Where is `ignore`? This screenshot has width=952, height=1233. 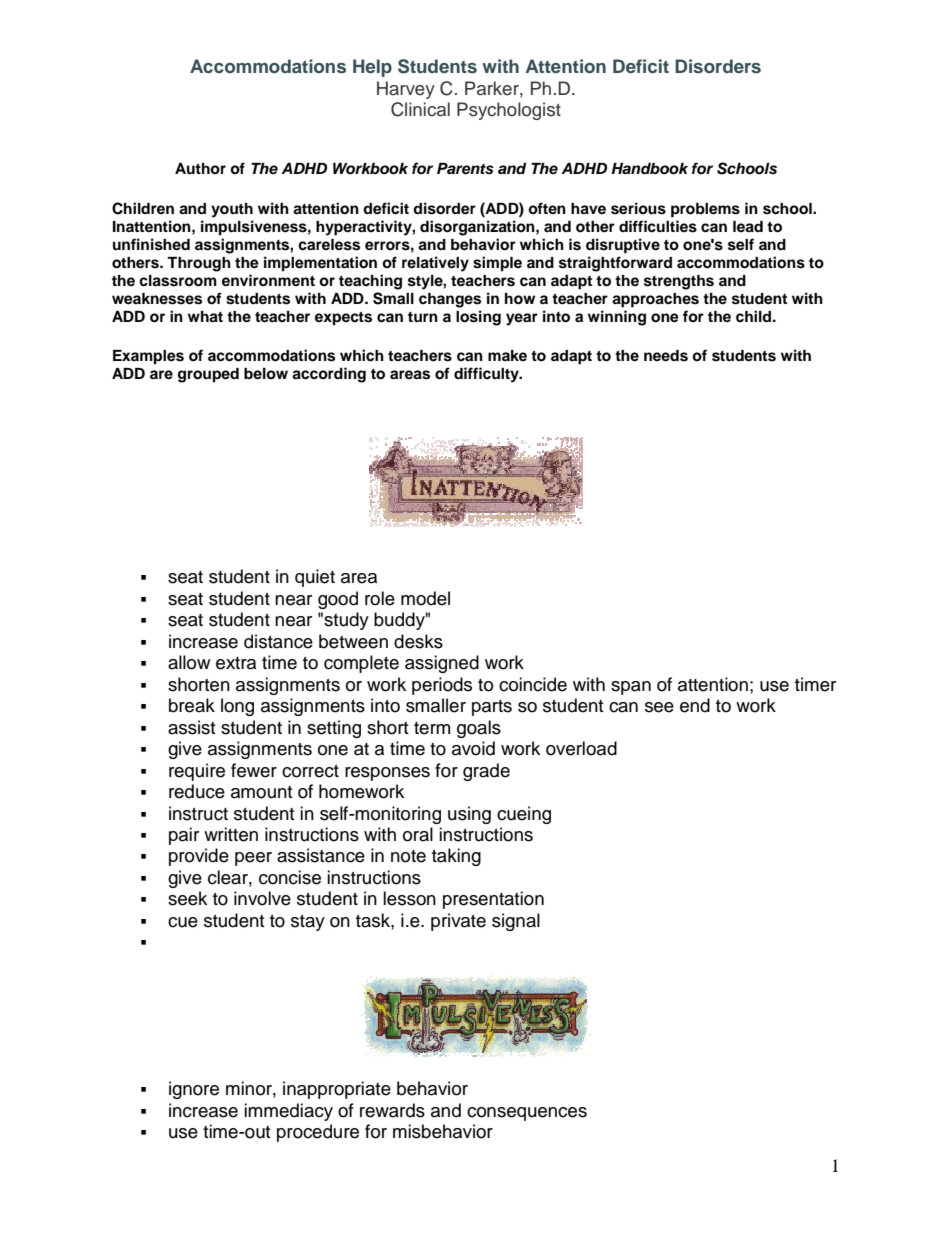 ignore is located at coordinates (194, 1090).
